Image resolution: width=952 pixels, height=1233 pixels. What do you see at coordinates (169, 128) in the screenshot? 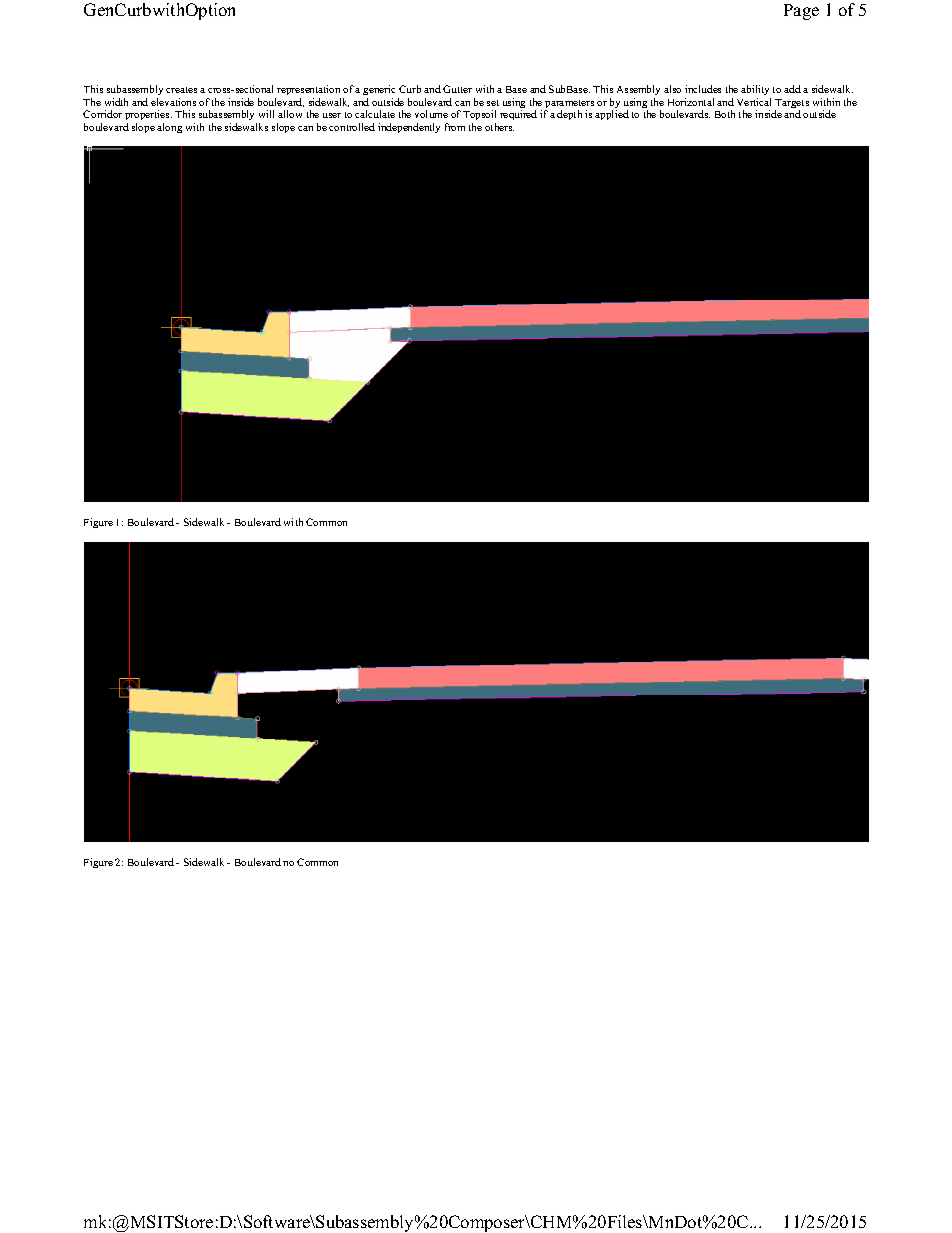
I see `along` at bounding box center [169, 128].
